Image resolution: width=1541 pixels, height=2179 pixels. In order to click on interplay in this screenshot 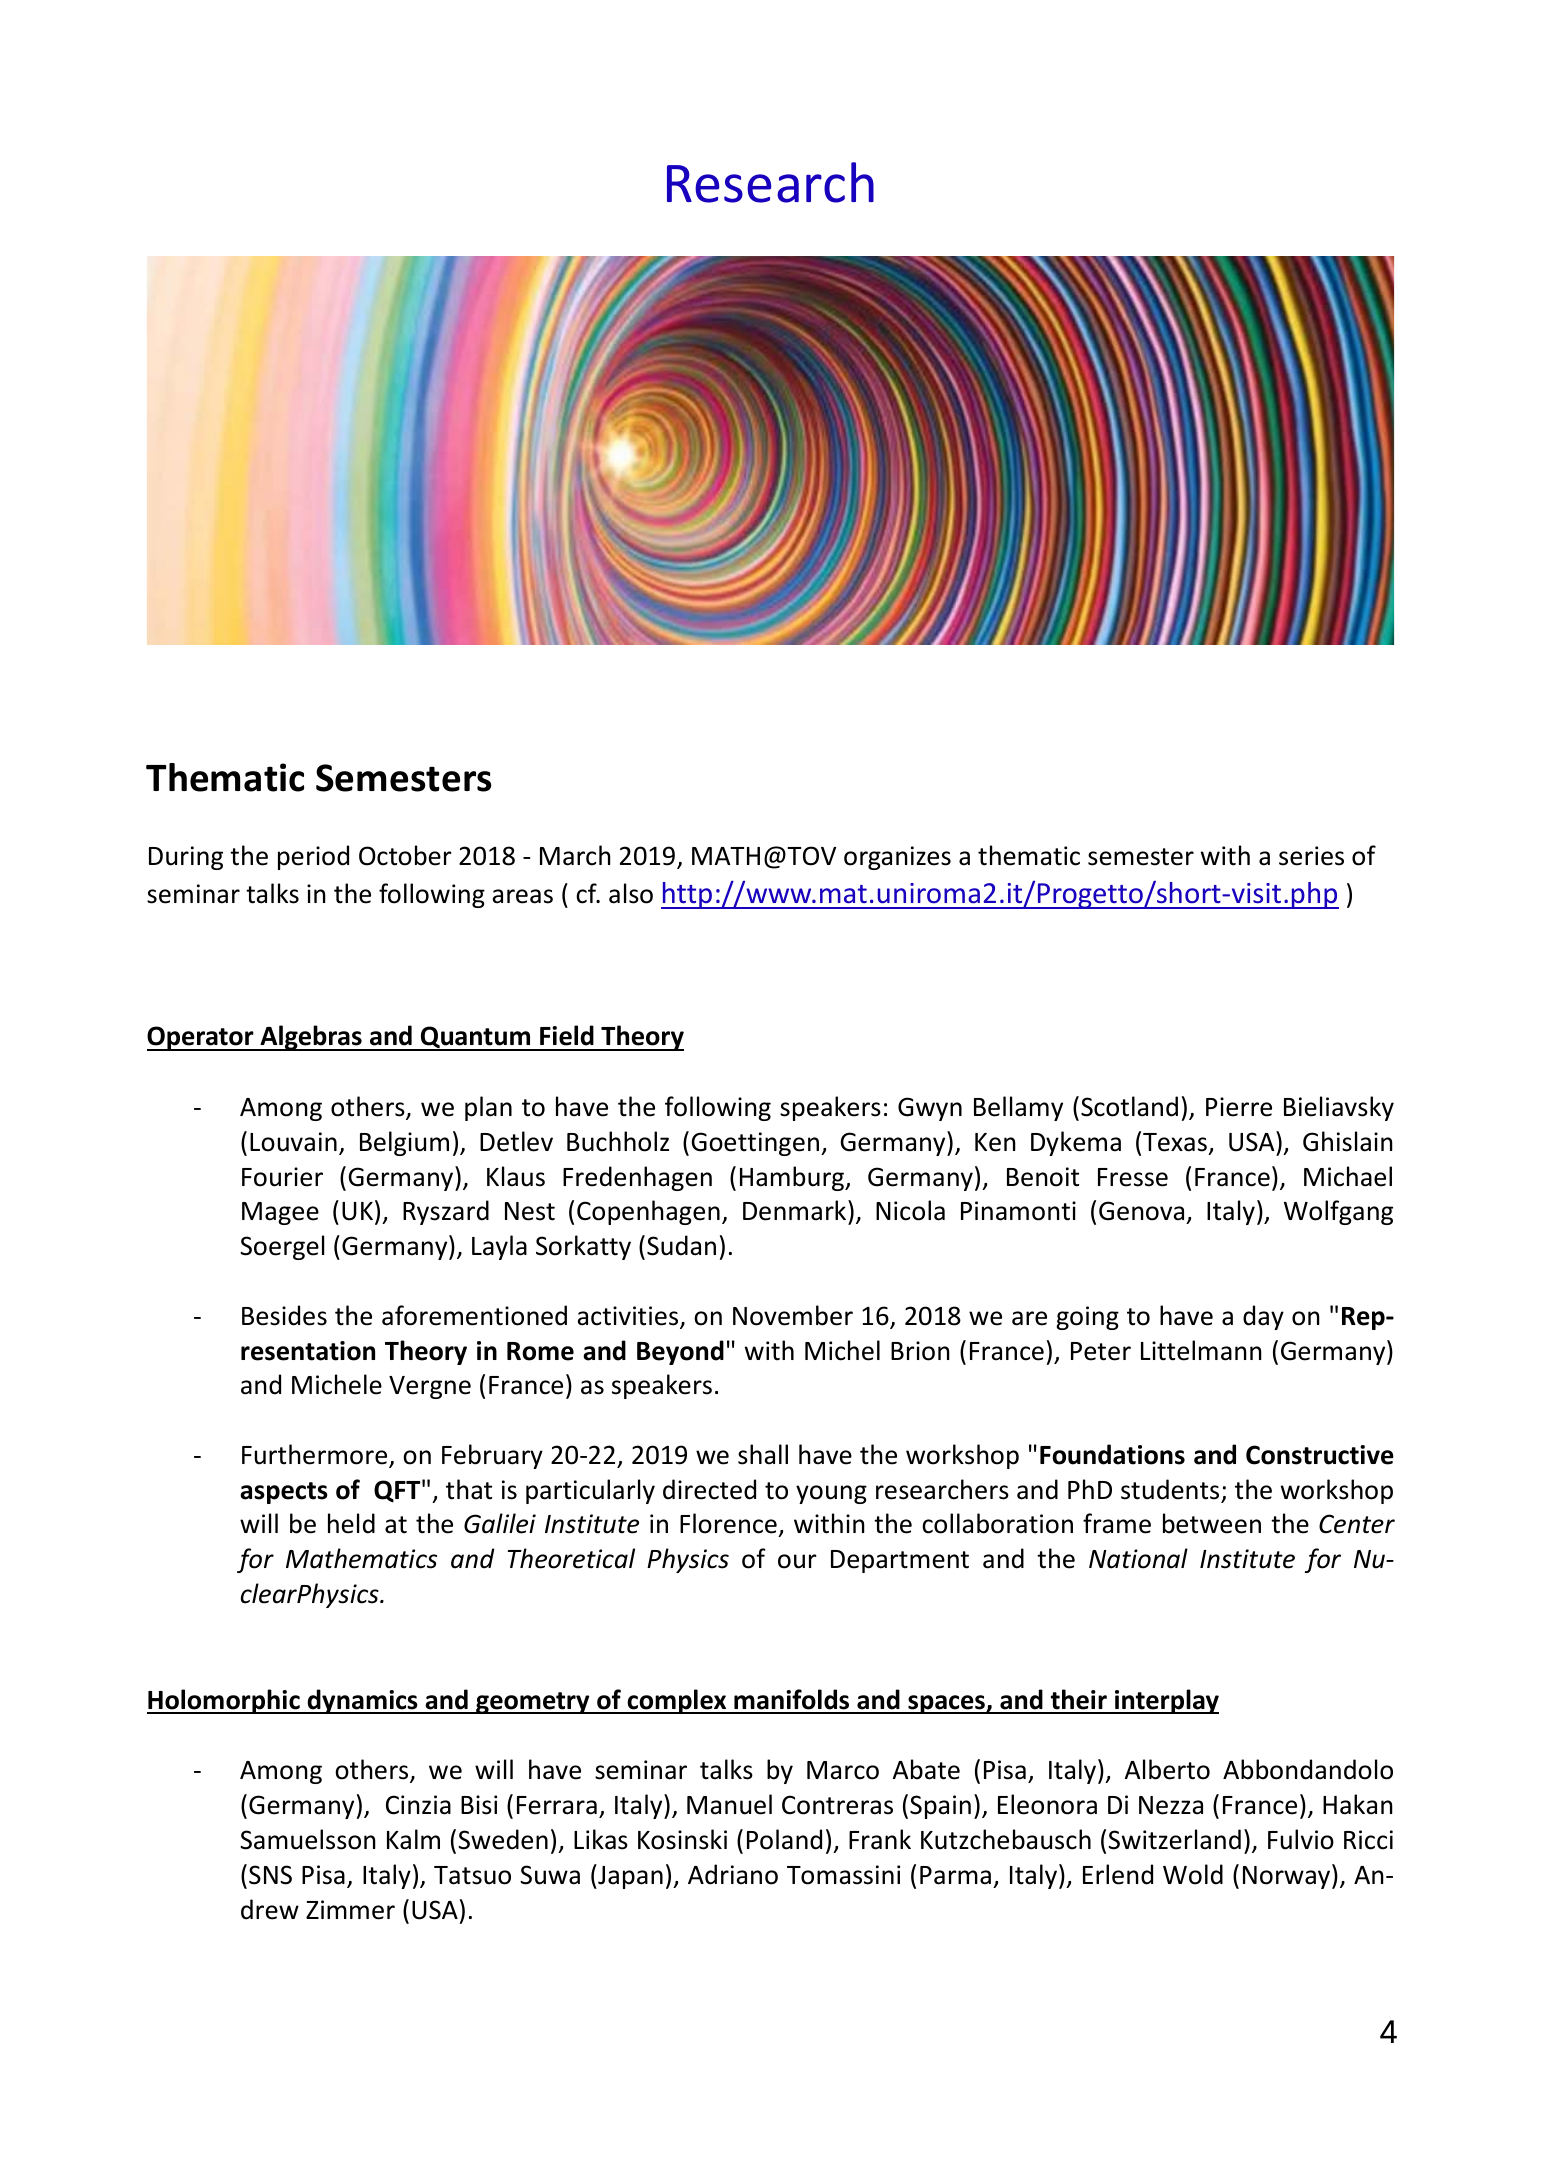, I will do `click(1166, 1701)`.
